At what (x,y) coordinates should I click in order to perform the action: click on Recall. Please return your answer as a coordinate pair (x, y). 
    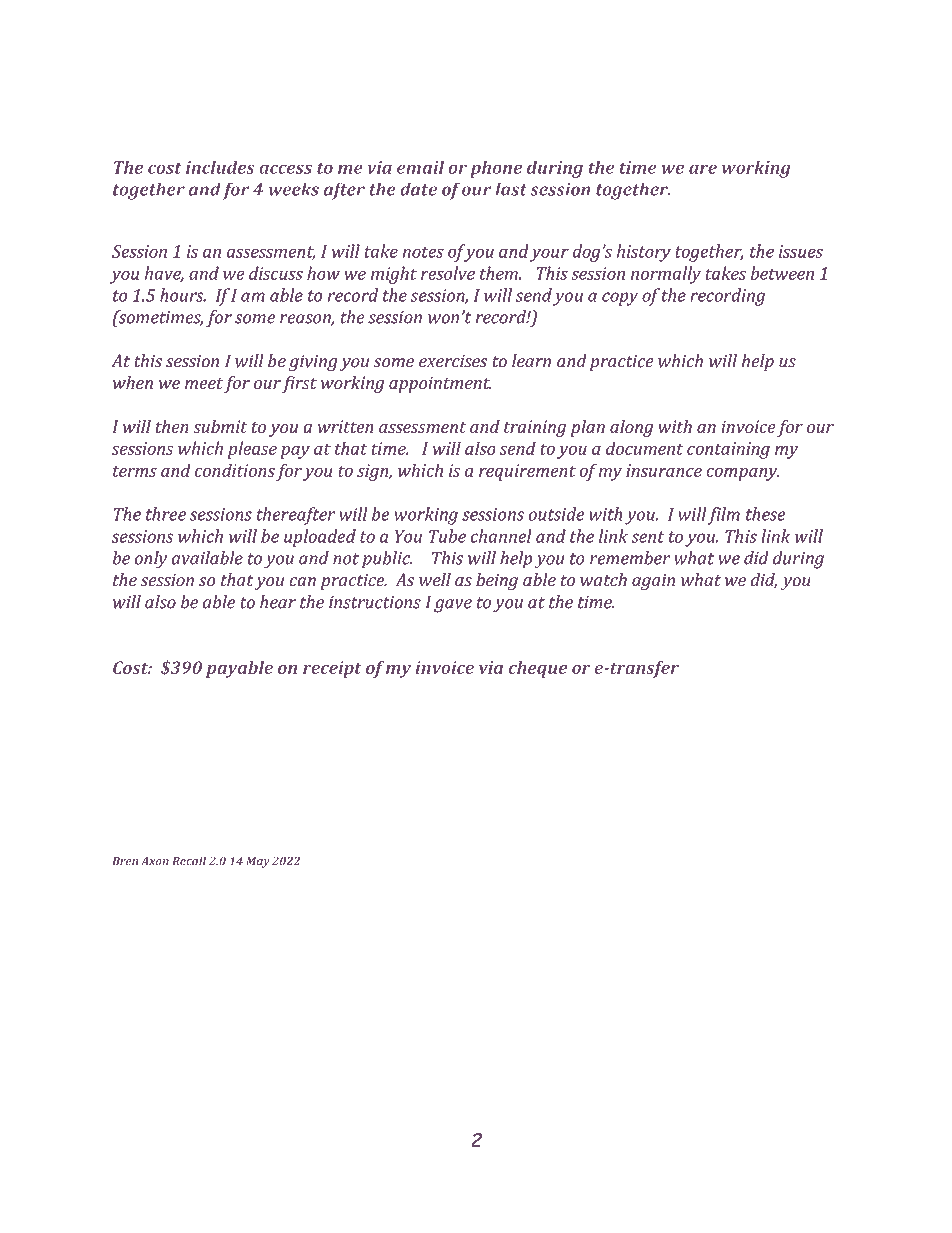
    Looking at the image, I should click on (189, 861).
